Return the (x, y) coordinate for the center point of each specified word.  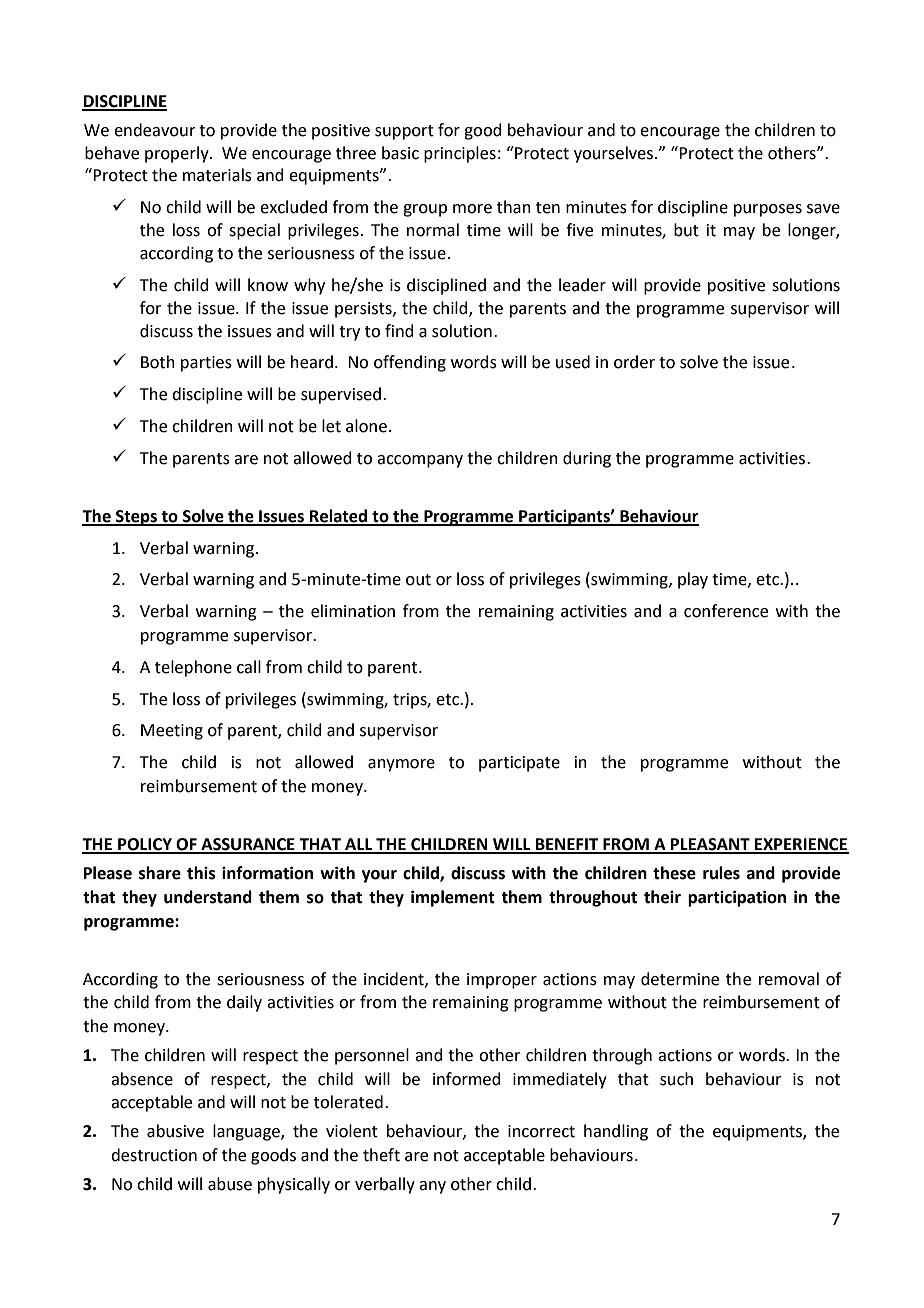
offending (410, 363)
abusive (175, 1131)
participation (737, 898)
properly (178, 154)
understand (208, 897)
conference (726, 611)
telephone (193, 668)
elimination (353, 611)
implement (453, 898)
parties (206, 364)
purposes (768, 210)
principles (460, 154)
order (634, 362)
